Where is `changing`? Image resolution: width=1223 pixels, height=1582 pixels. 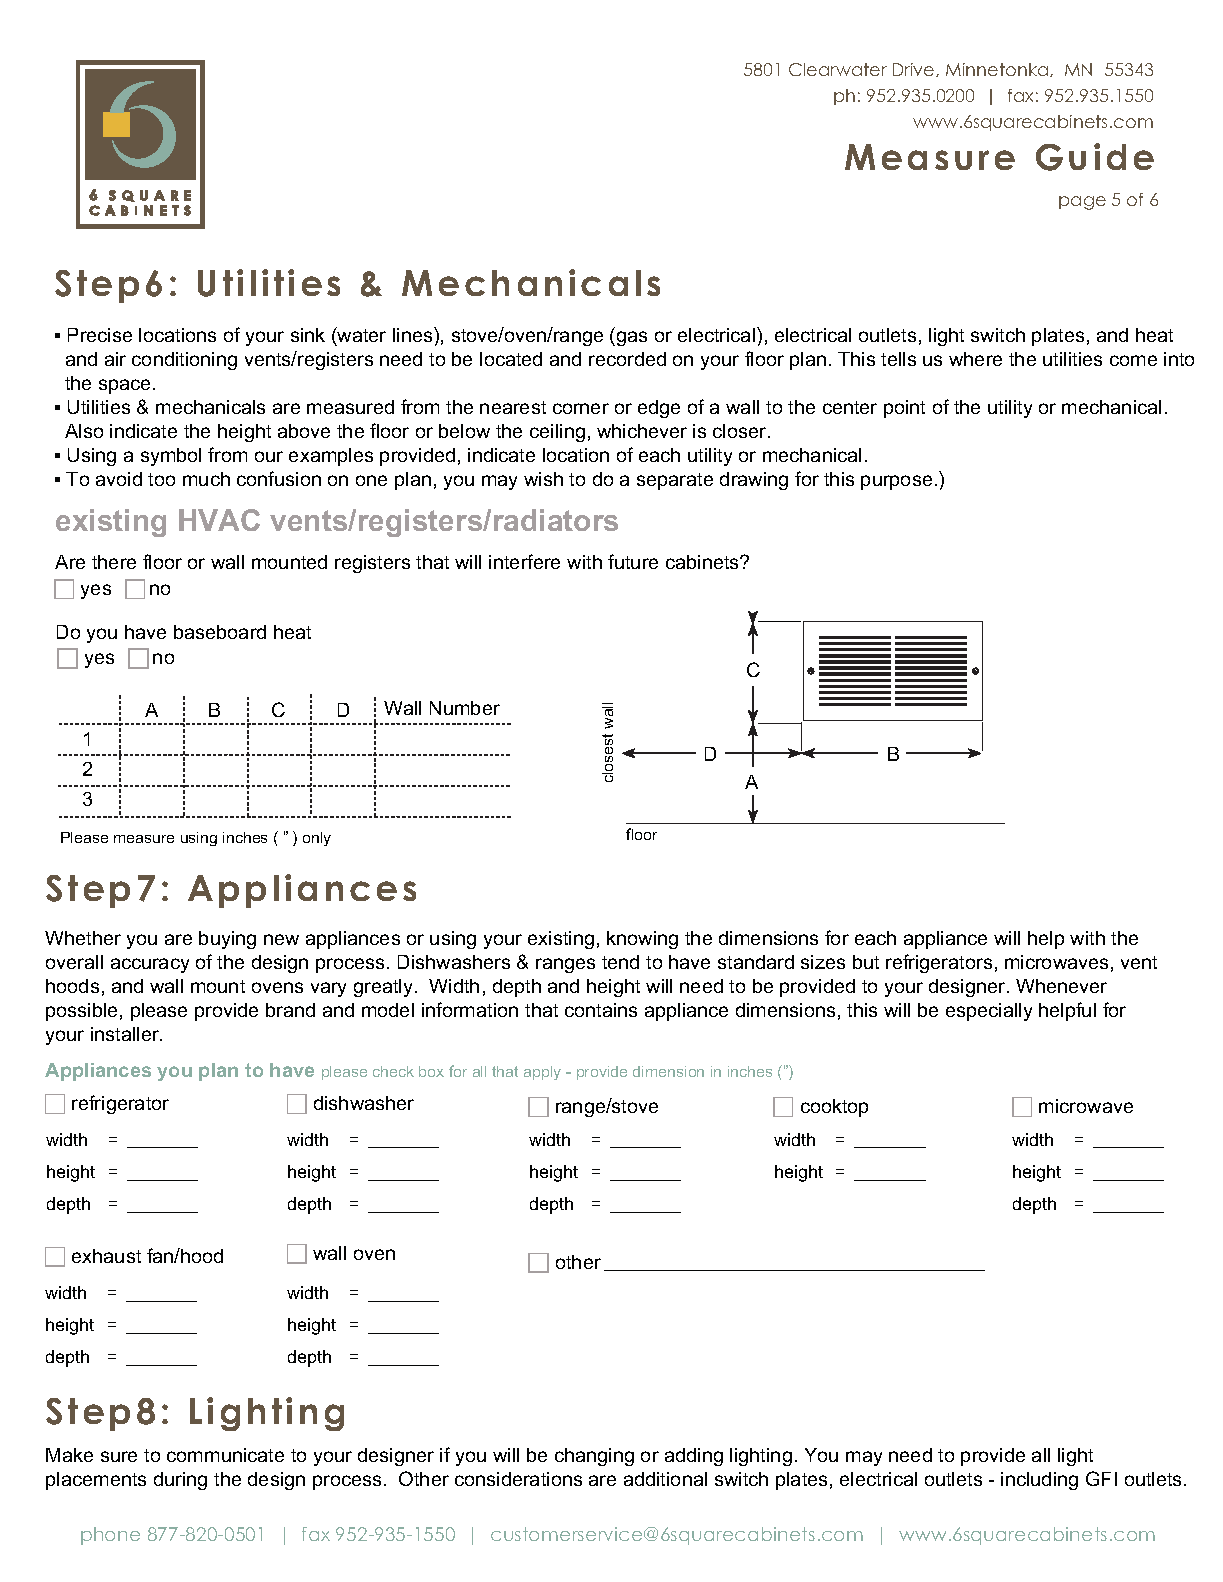
changing is located at coordinates (594, 1457).
